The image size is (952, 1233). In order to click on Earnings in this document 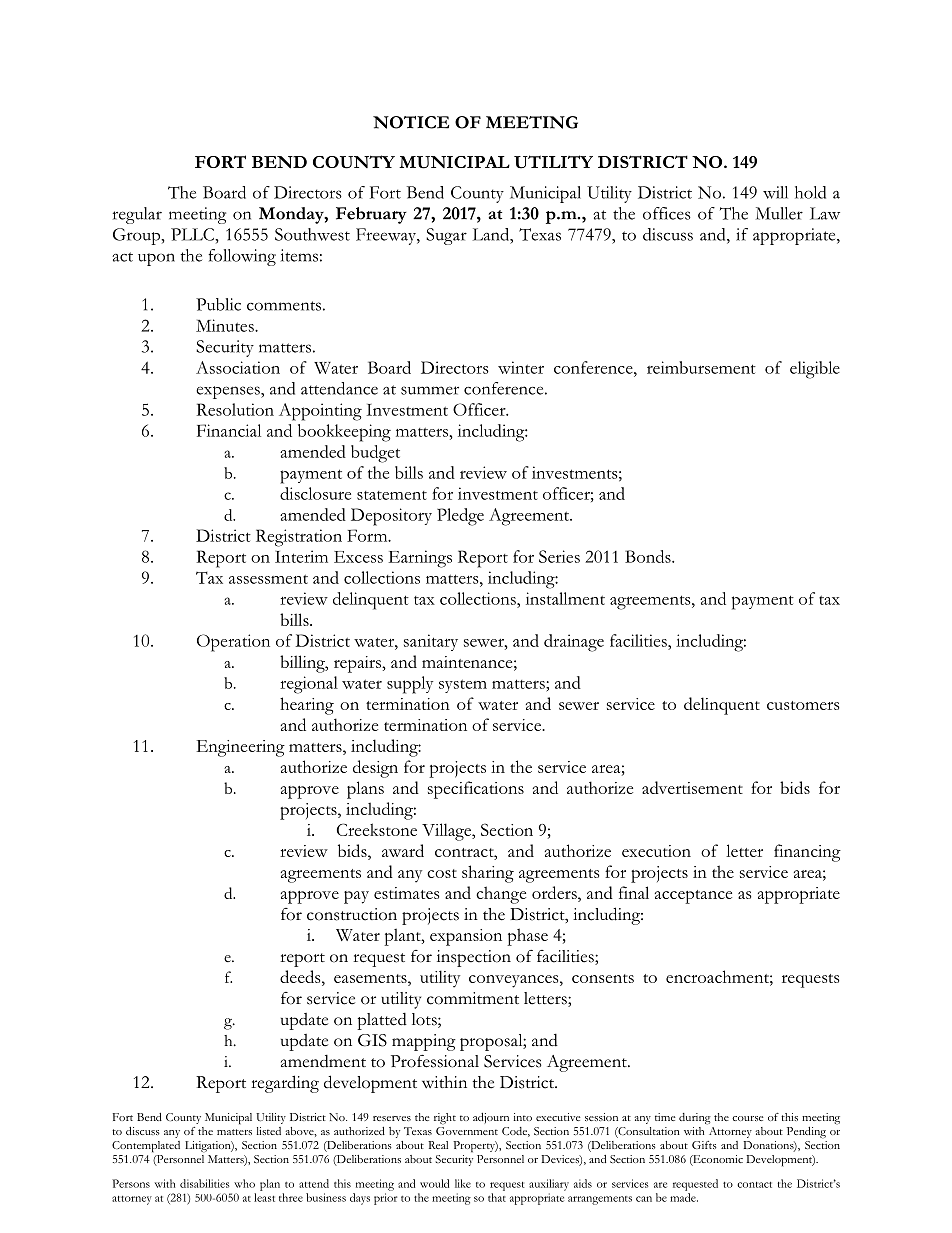, I will do `click(420, 559)`.
